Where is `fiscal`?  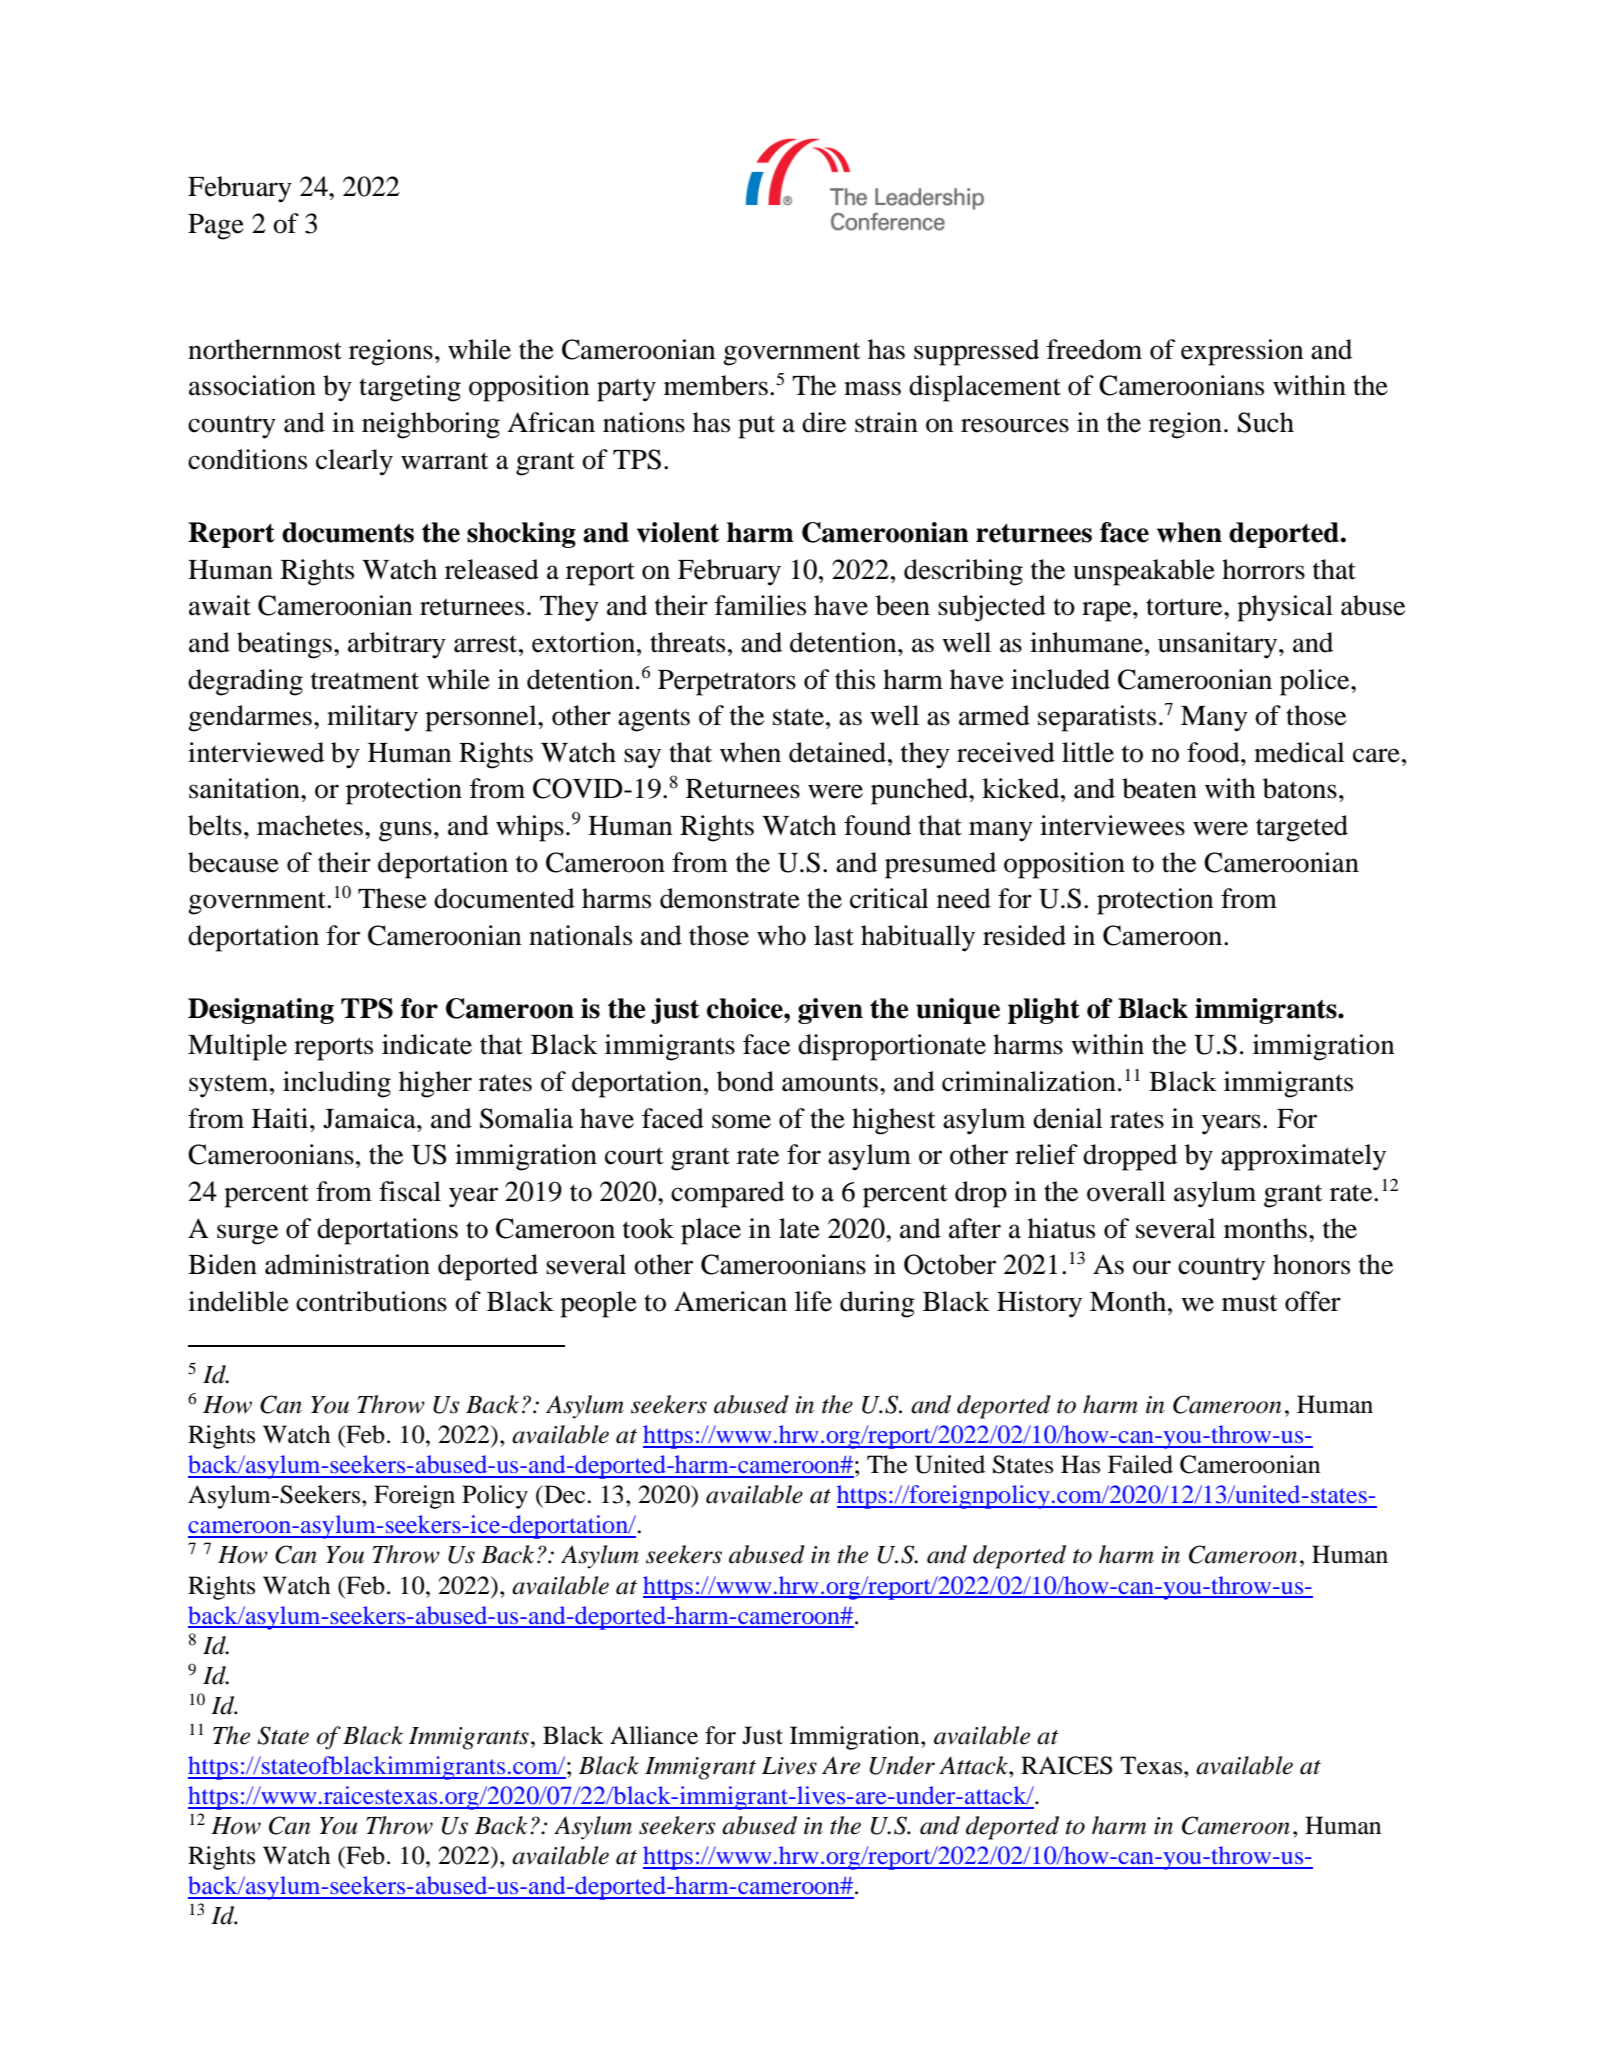 fiscal is located at coordinates (410, 1191).
